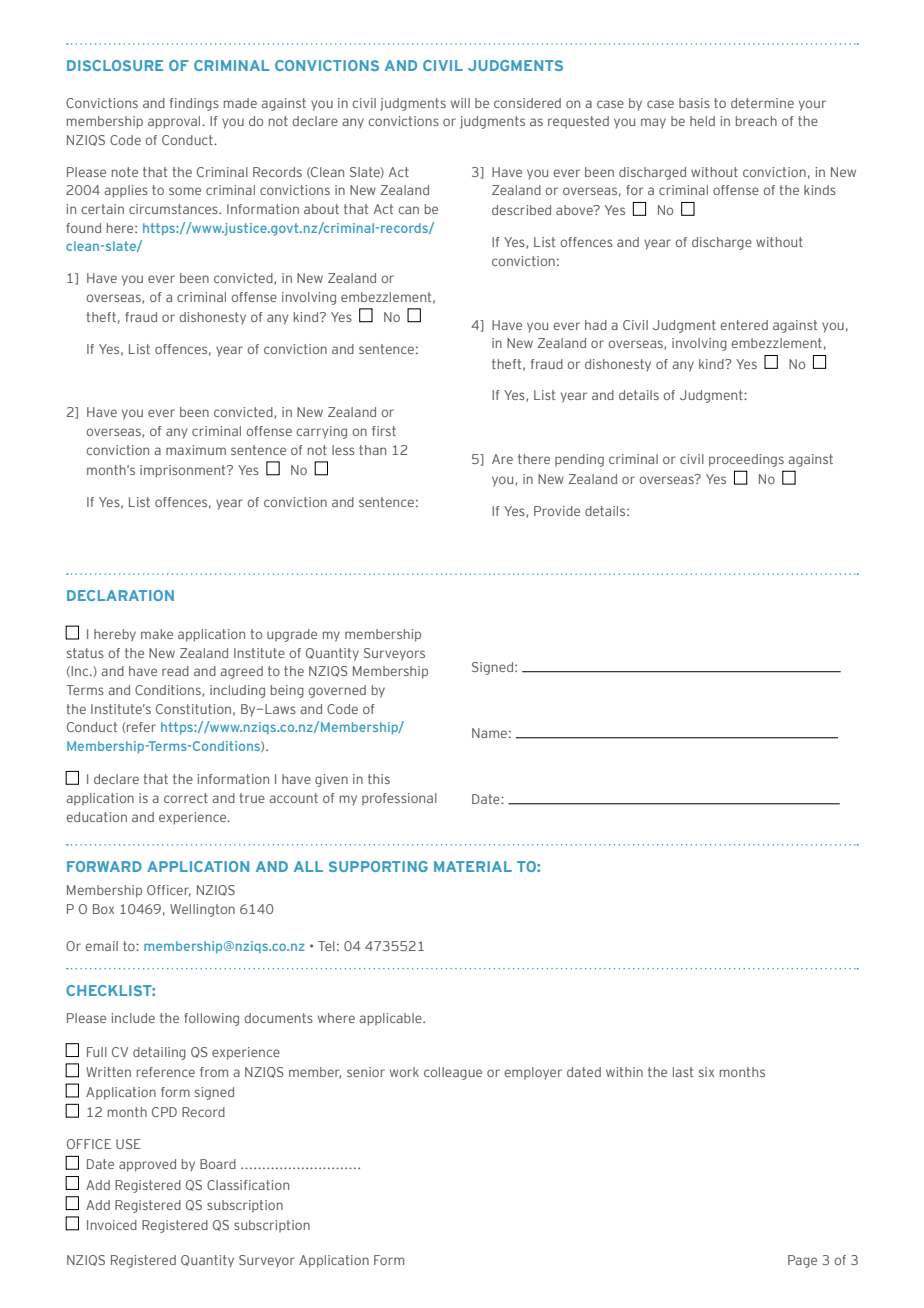 The height and width of the document is (1308, 924). I want to click on circumstances, so click(174, 209).
